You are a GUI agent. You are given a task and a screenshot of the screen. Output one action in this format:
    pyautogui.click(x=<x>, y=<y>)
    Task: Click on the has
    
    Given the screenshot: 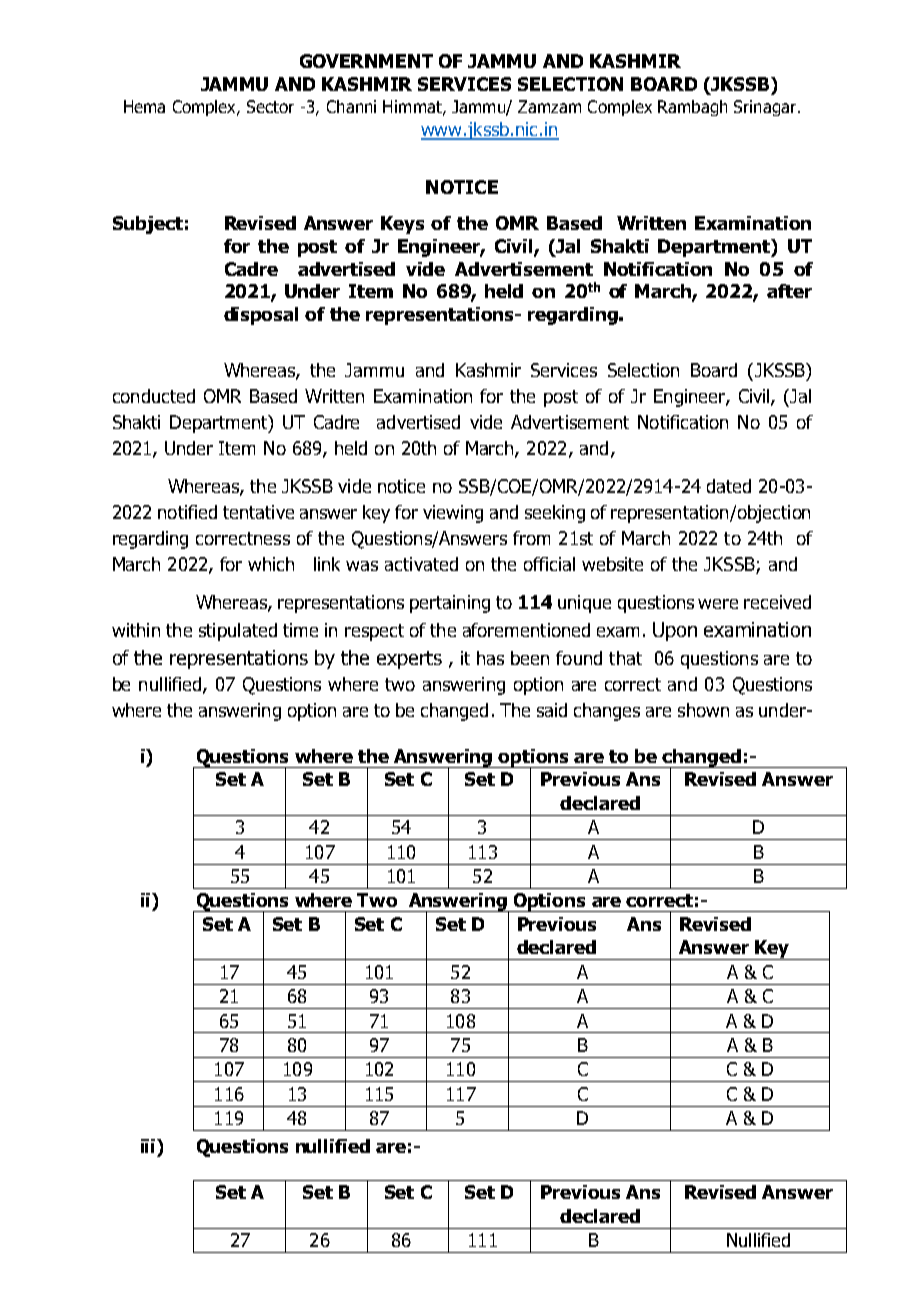 What is the action you would take?
    pyautogui.click(x=490, y=658)
